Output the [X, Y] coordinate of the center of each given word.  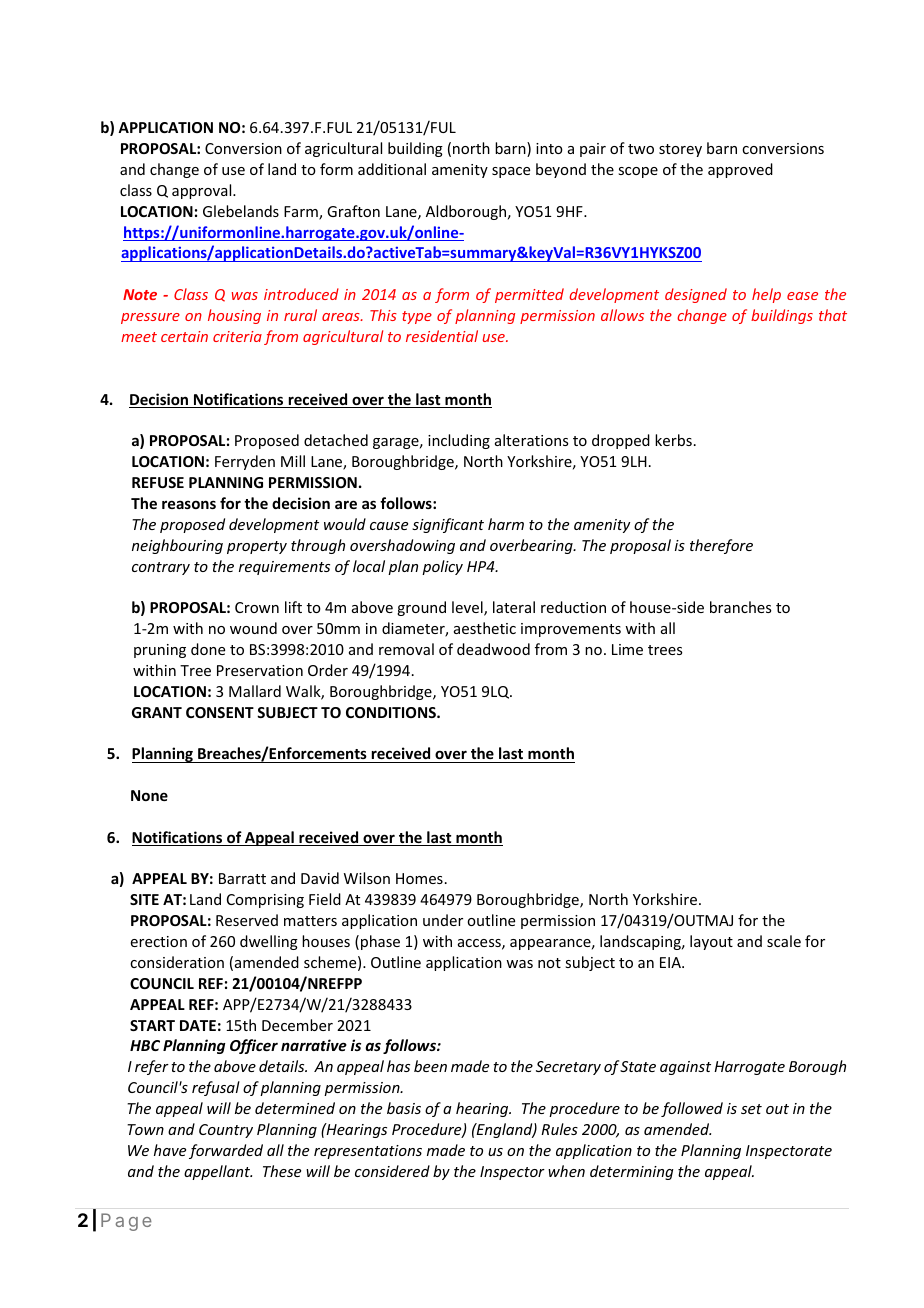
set [751, 1109]
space [511, 172]
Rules [559, 1129]
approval [203, 191]
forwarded [226, 1151]
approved [740, 170]
